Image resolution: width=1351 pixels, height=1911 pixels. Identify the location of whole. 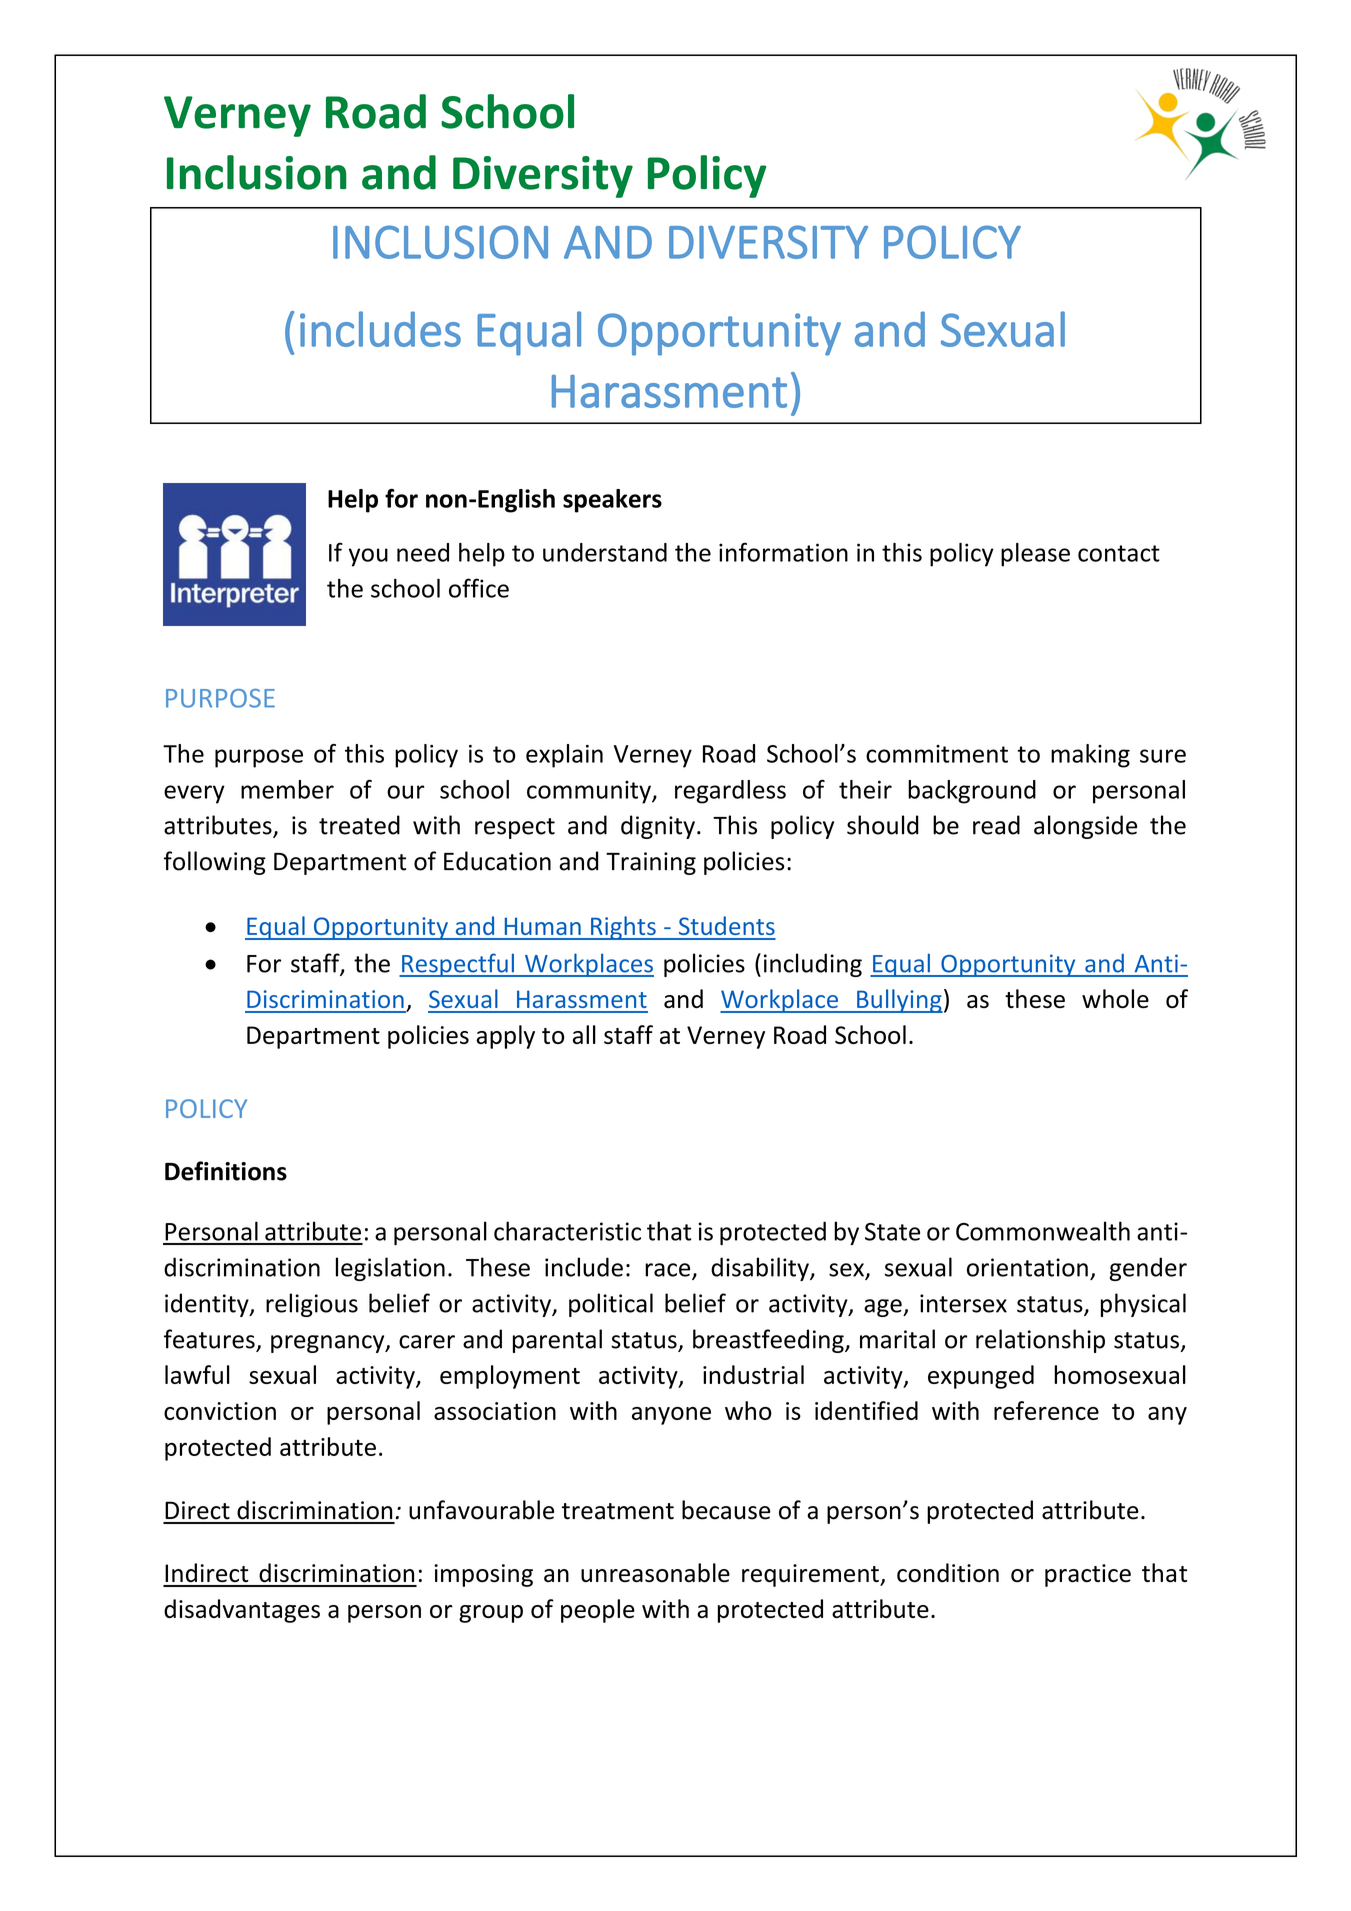
(1115, 998).
